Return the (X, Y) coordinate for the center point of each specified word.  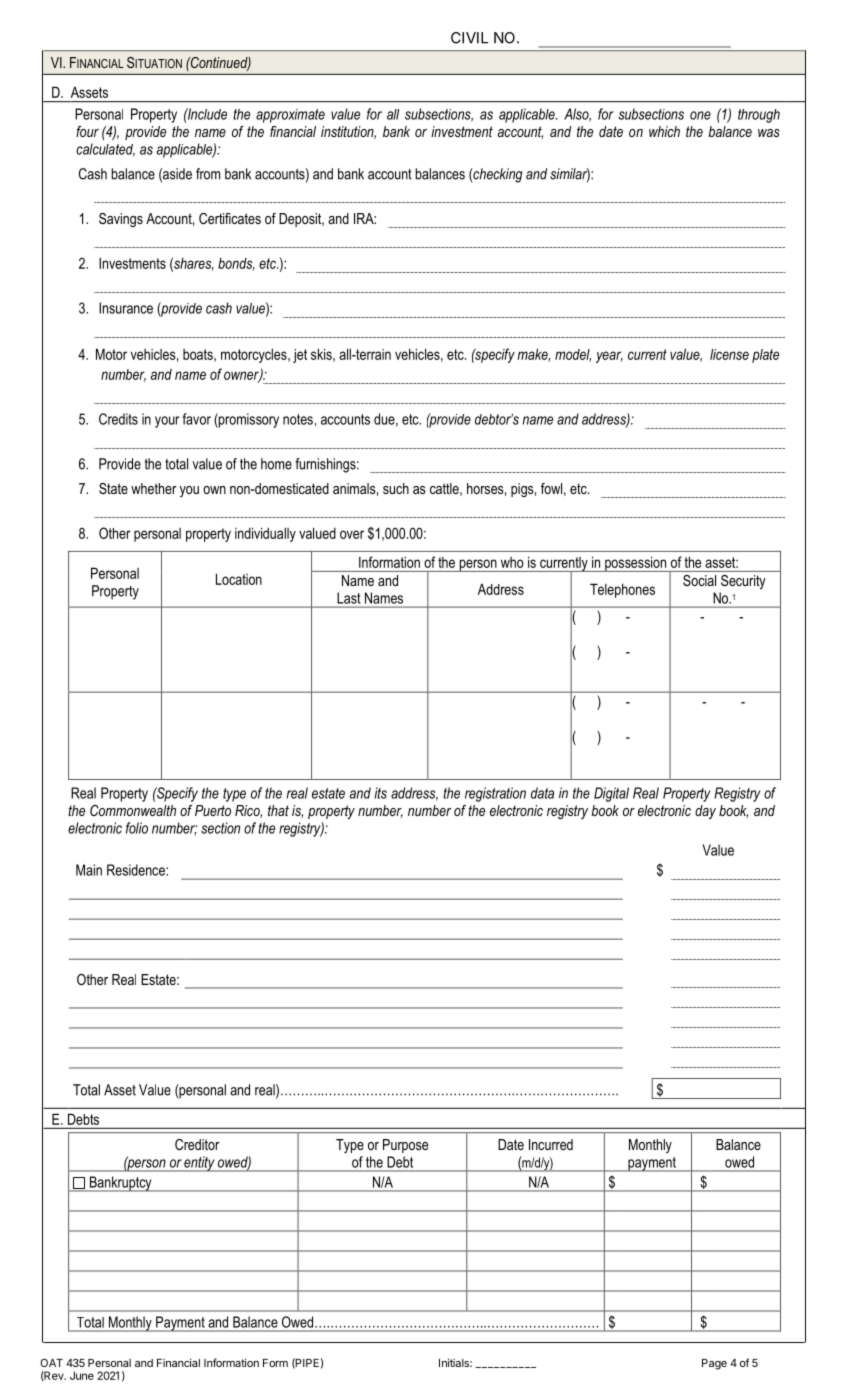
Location (239, 579)
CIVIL (469, 38)
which (664, 131)
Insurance (126, 308)
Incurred (551, 1144)
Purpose (405, 1146)
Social (699, 580)
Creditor (197, 1144)
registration (495, 794)
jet (300, 356)
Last (348, 598)
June (82, 1375)
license (729, 354)
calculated (105, 150)
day (705, 812)
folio (137, 828)
